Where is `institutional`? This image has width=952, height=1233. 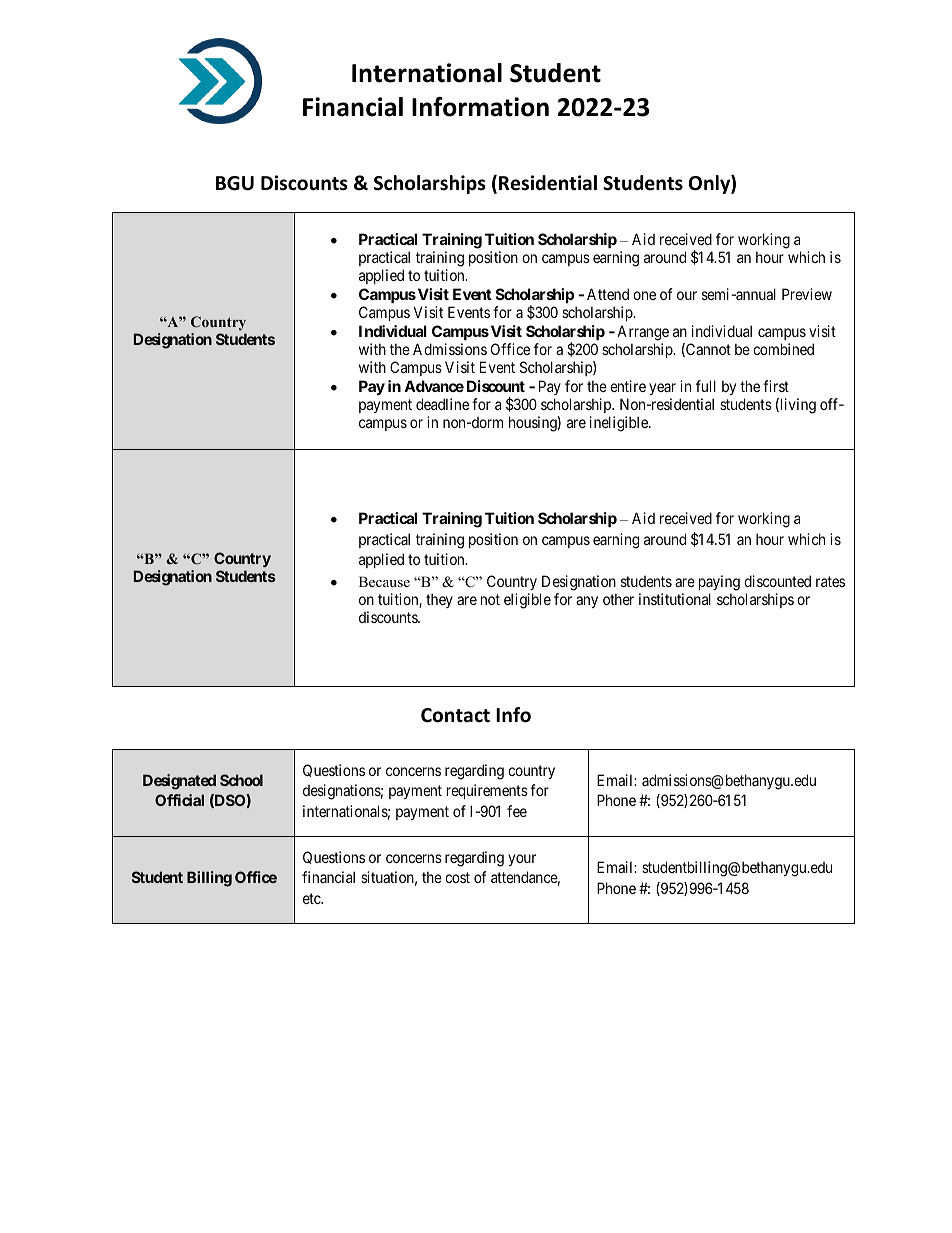 institutional is located at coordinates (675, 599).
